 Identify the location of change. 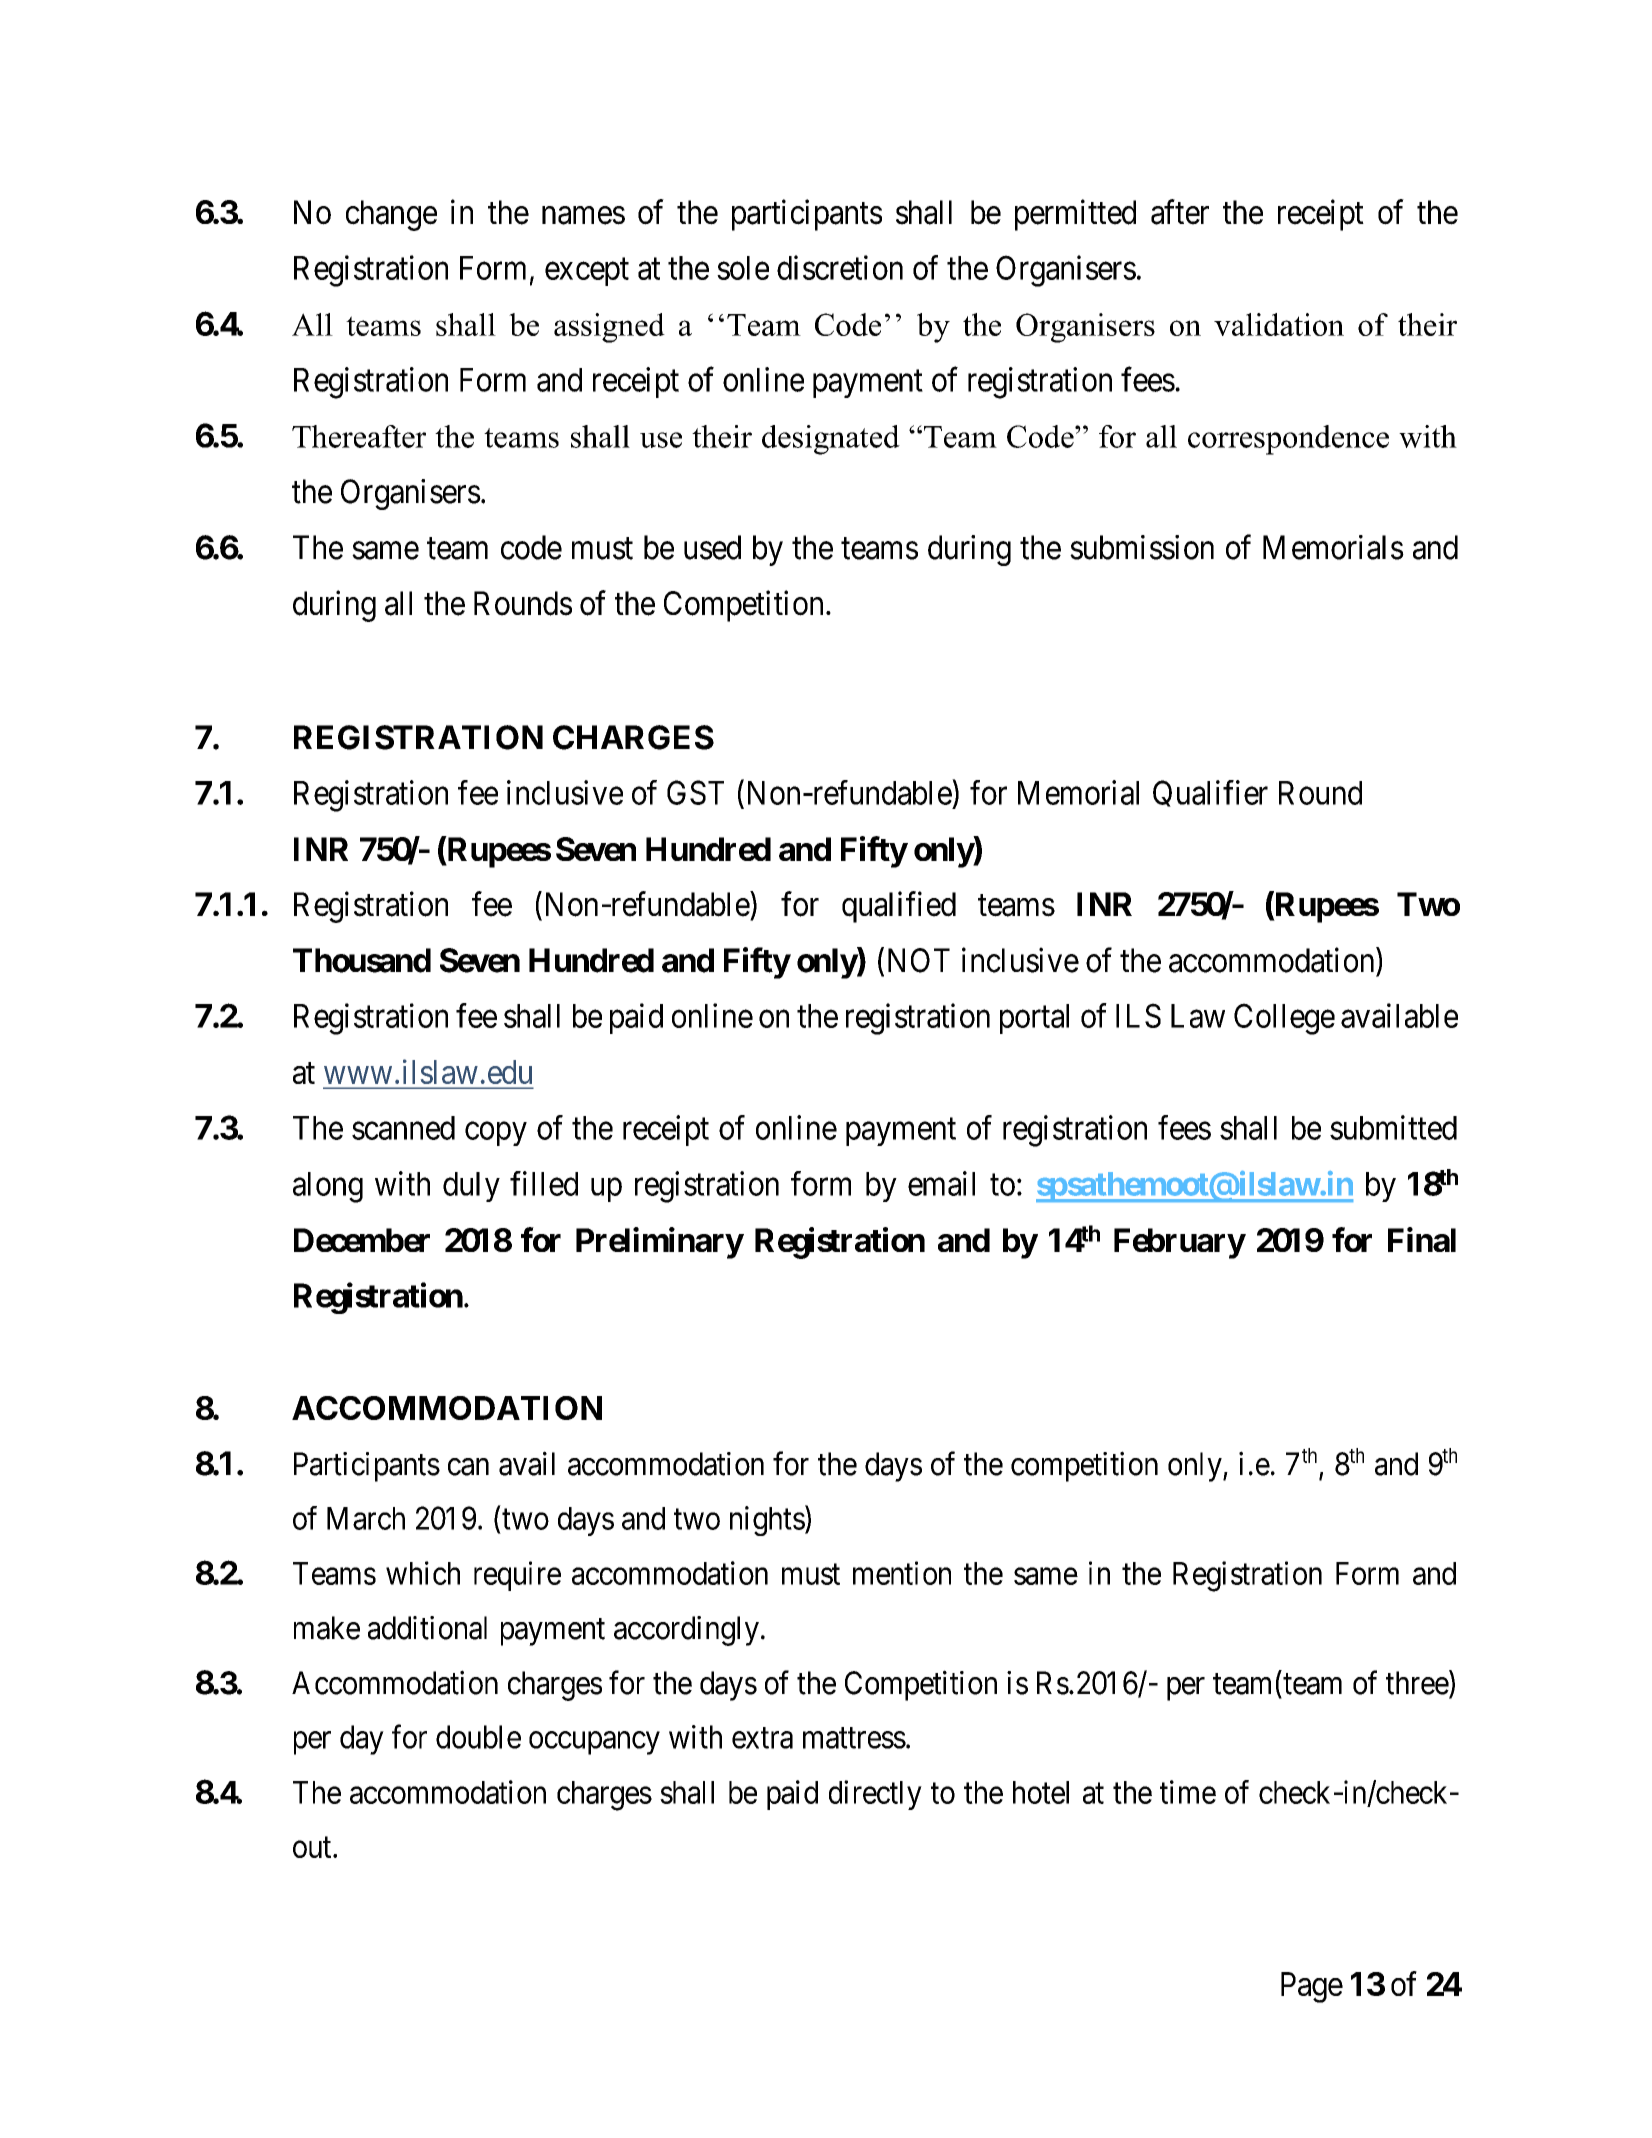
(391, 215).
